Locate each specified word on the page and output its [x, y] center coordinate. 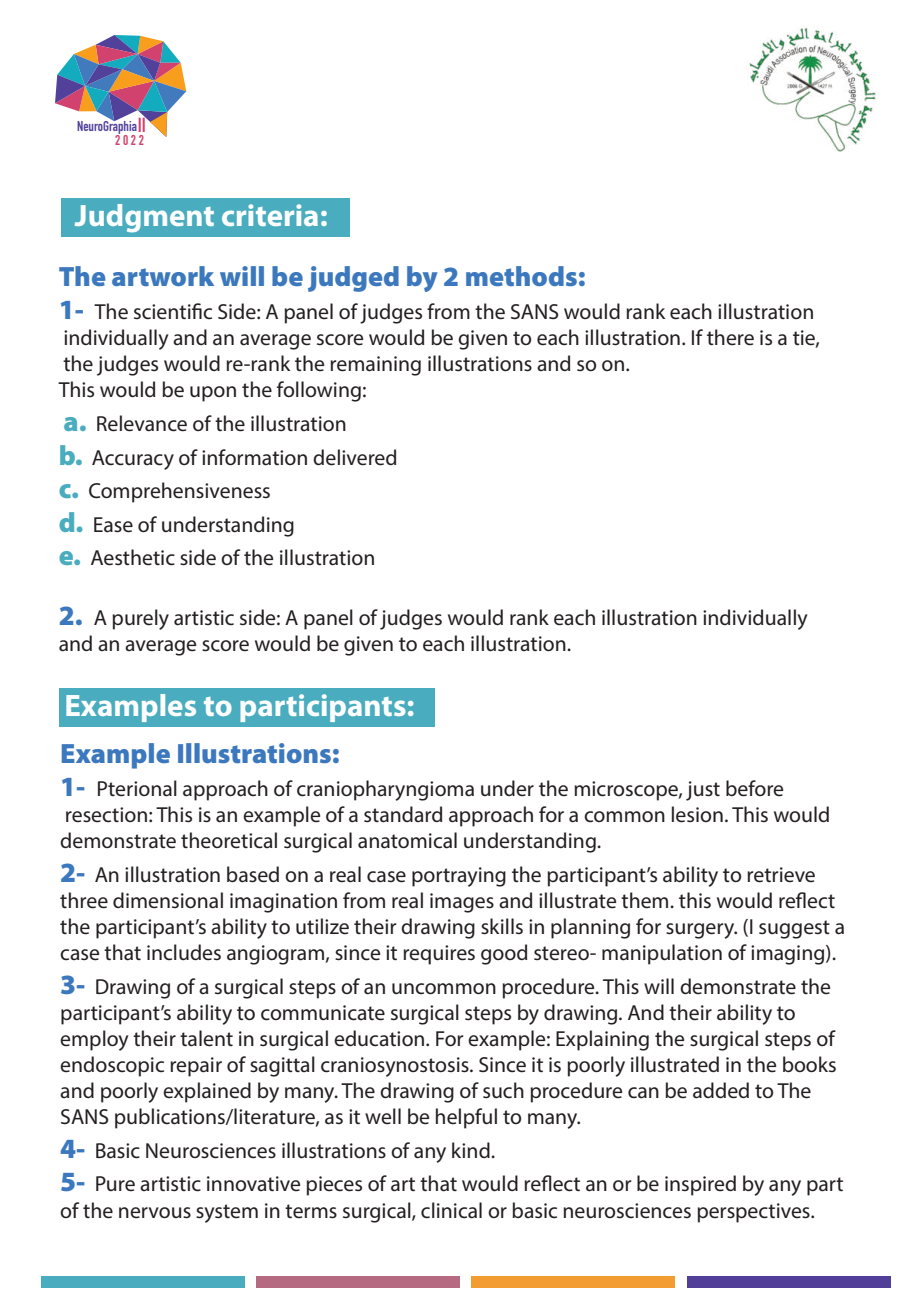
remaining [375, 366]
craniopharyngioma [385, 790]
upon [213, 394]
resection [106, 815]
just [703, 791]
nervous [155, 1213]
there [730, 337]
